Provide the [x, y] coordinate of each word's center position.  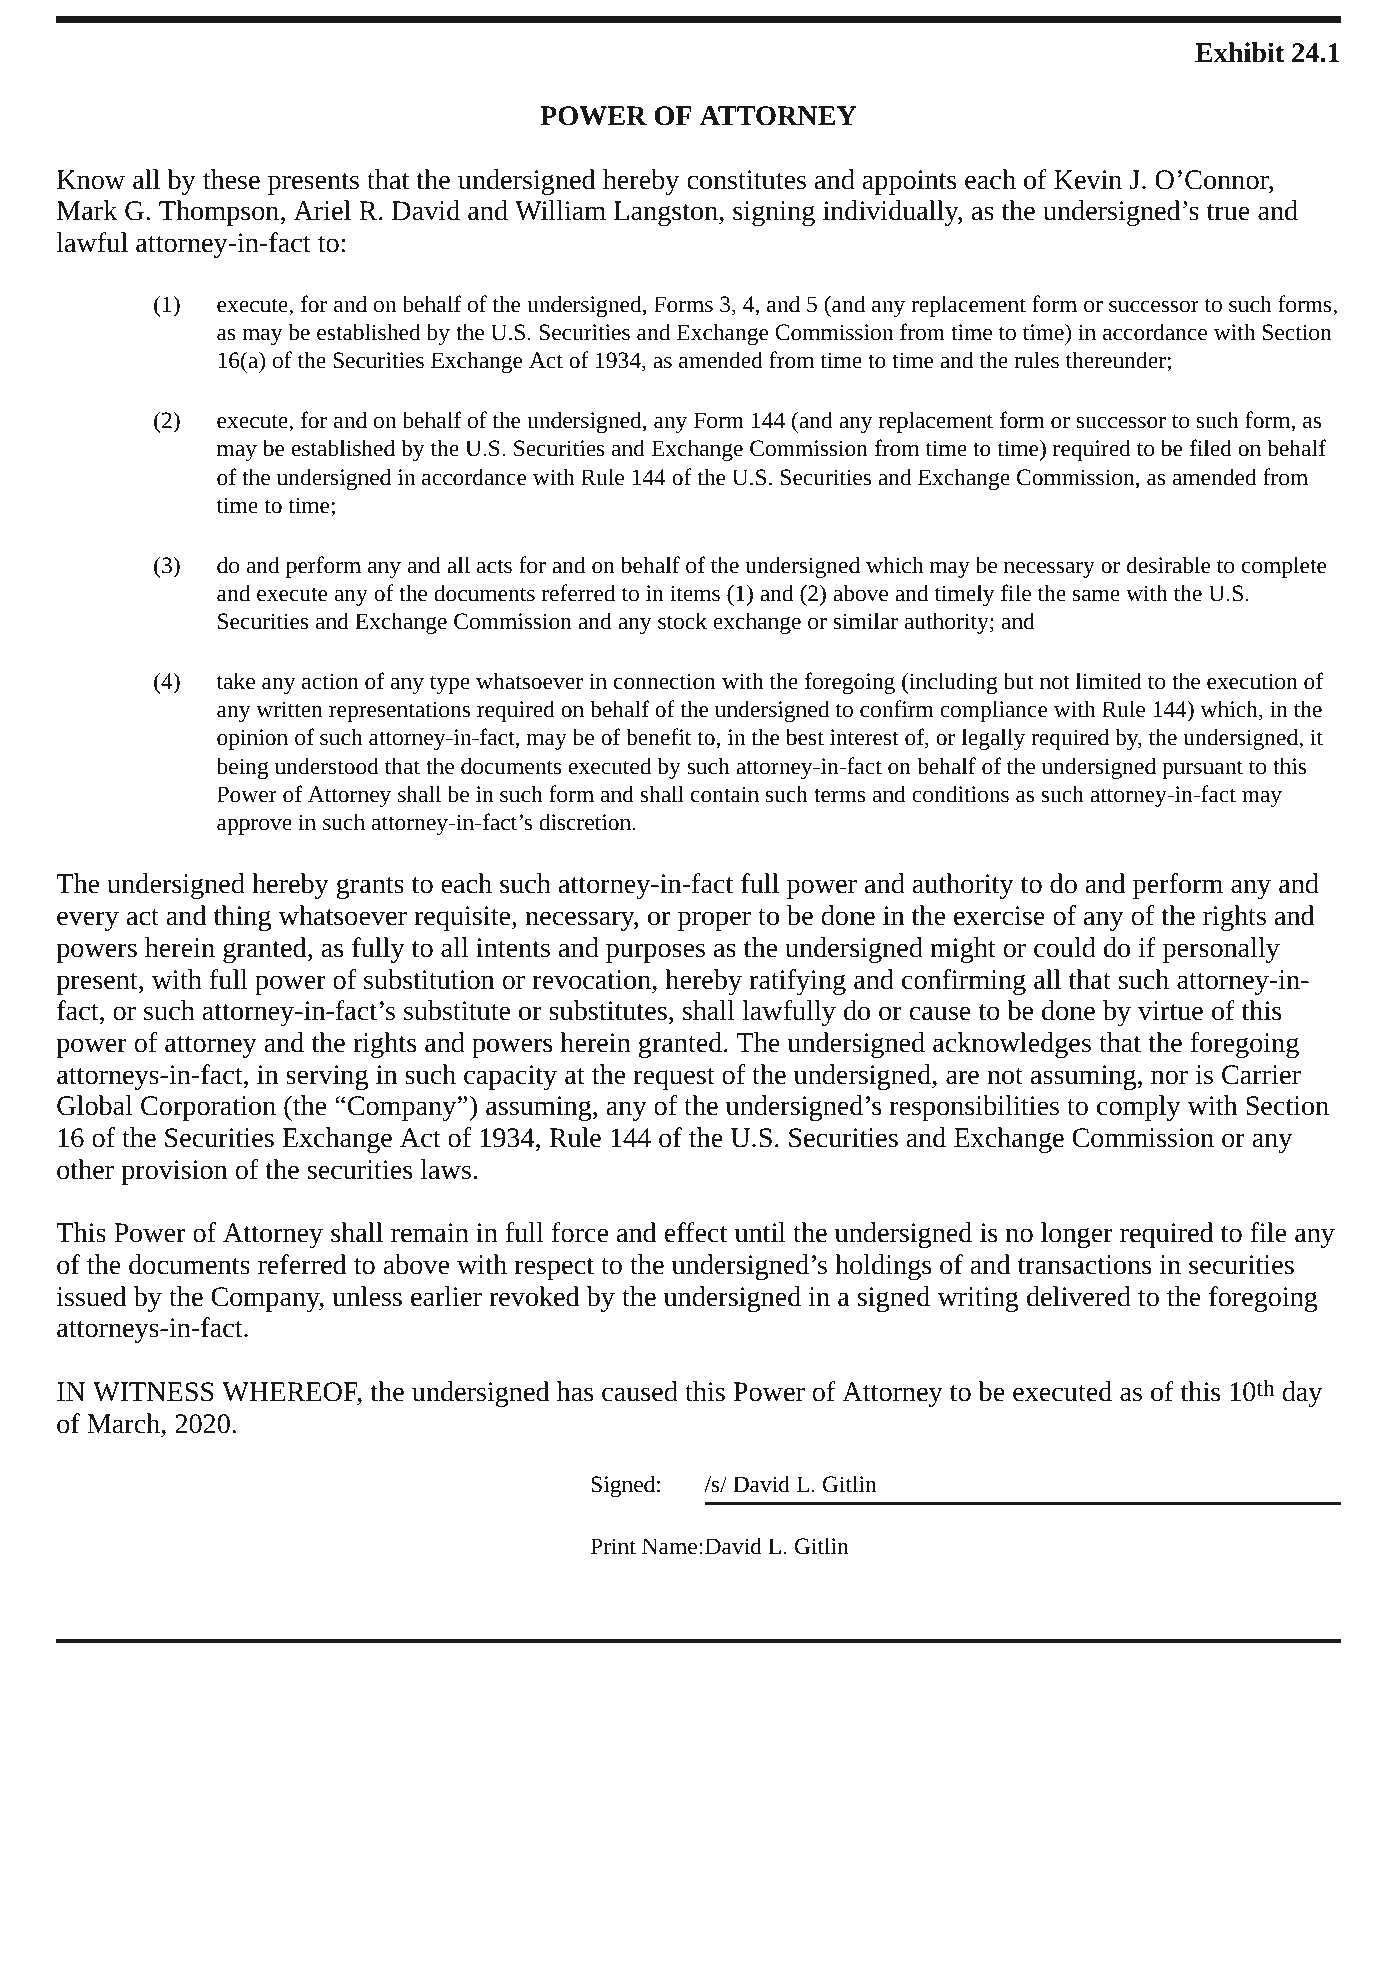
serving [327, 1077]
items [695, 593]
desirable [1168, 565]
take [236, 681]
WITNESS [153, 1392]
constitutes [746, 180]
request [674, 1079]
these [231, 179]
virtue [1170, 1011]
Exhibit [1239, 52]
